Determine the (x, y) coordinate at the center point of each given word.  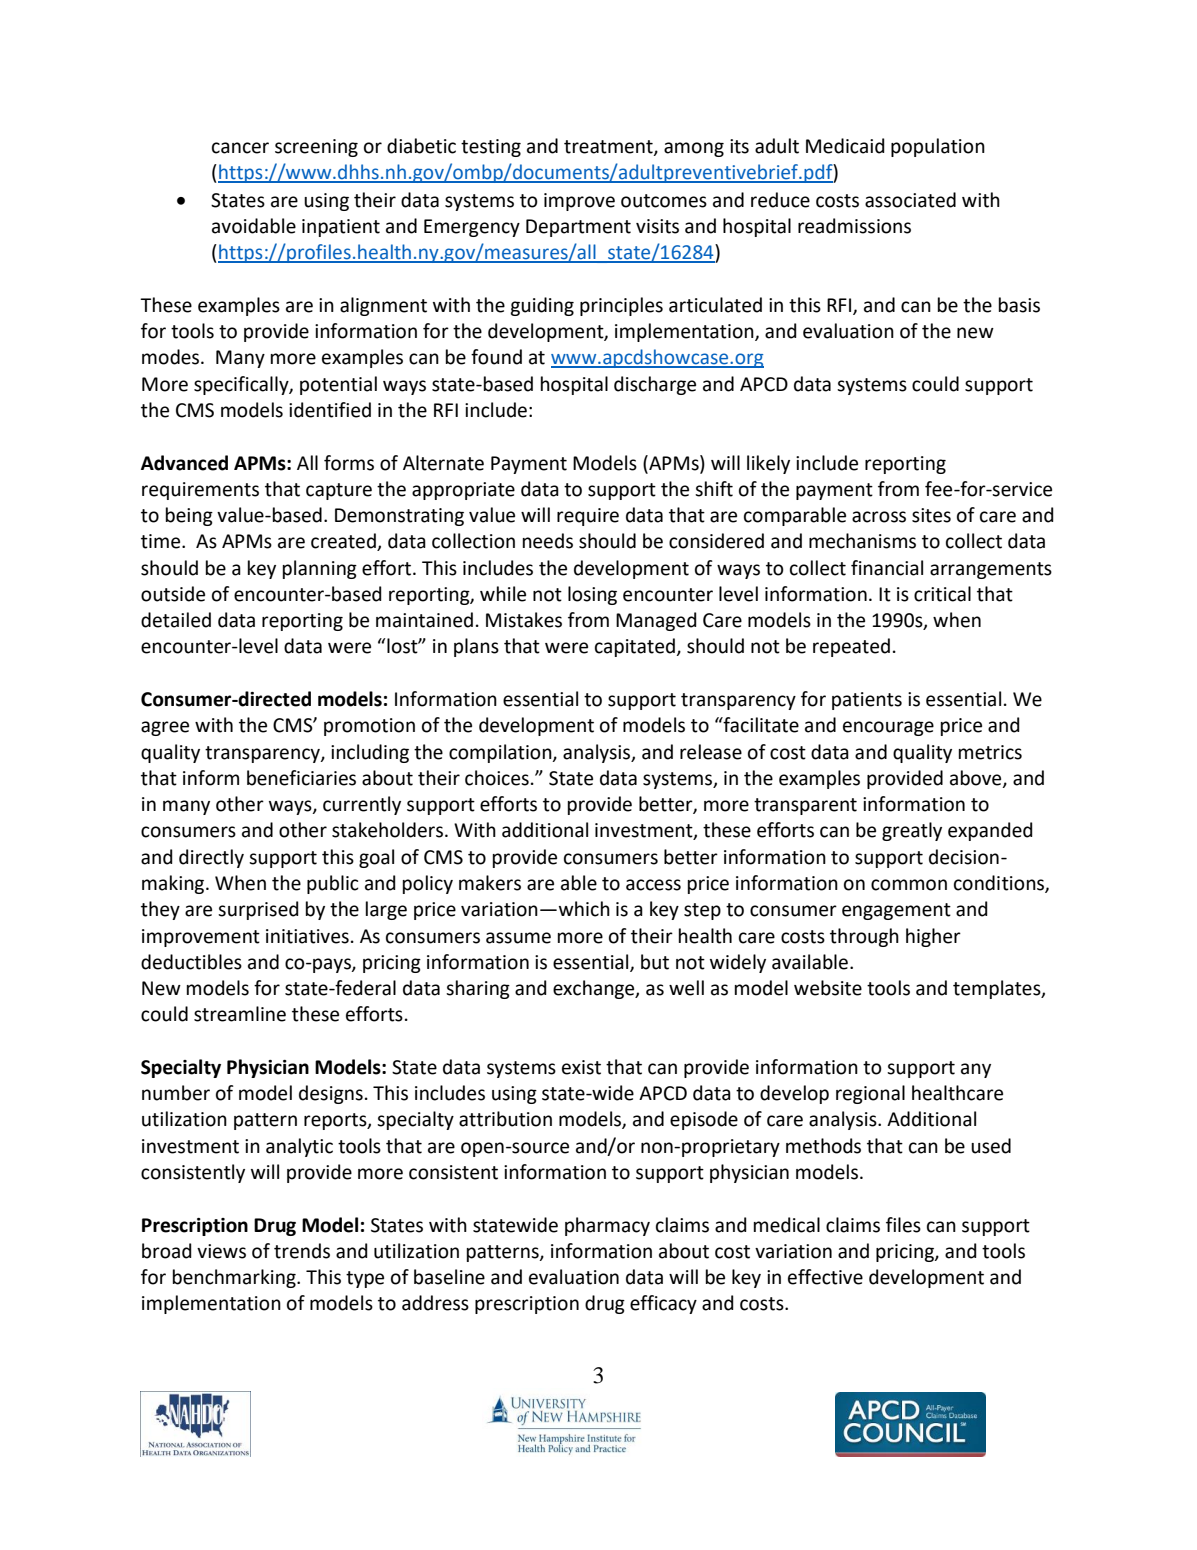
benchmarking (235, 1278)
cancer (240, 148)
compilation (501, 753)
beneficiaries (301, 778)
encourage (888, 728)
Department (578, 228)
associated (910, 200)
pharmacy (607, 1226)
